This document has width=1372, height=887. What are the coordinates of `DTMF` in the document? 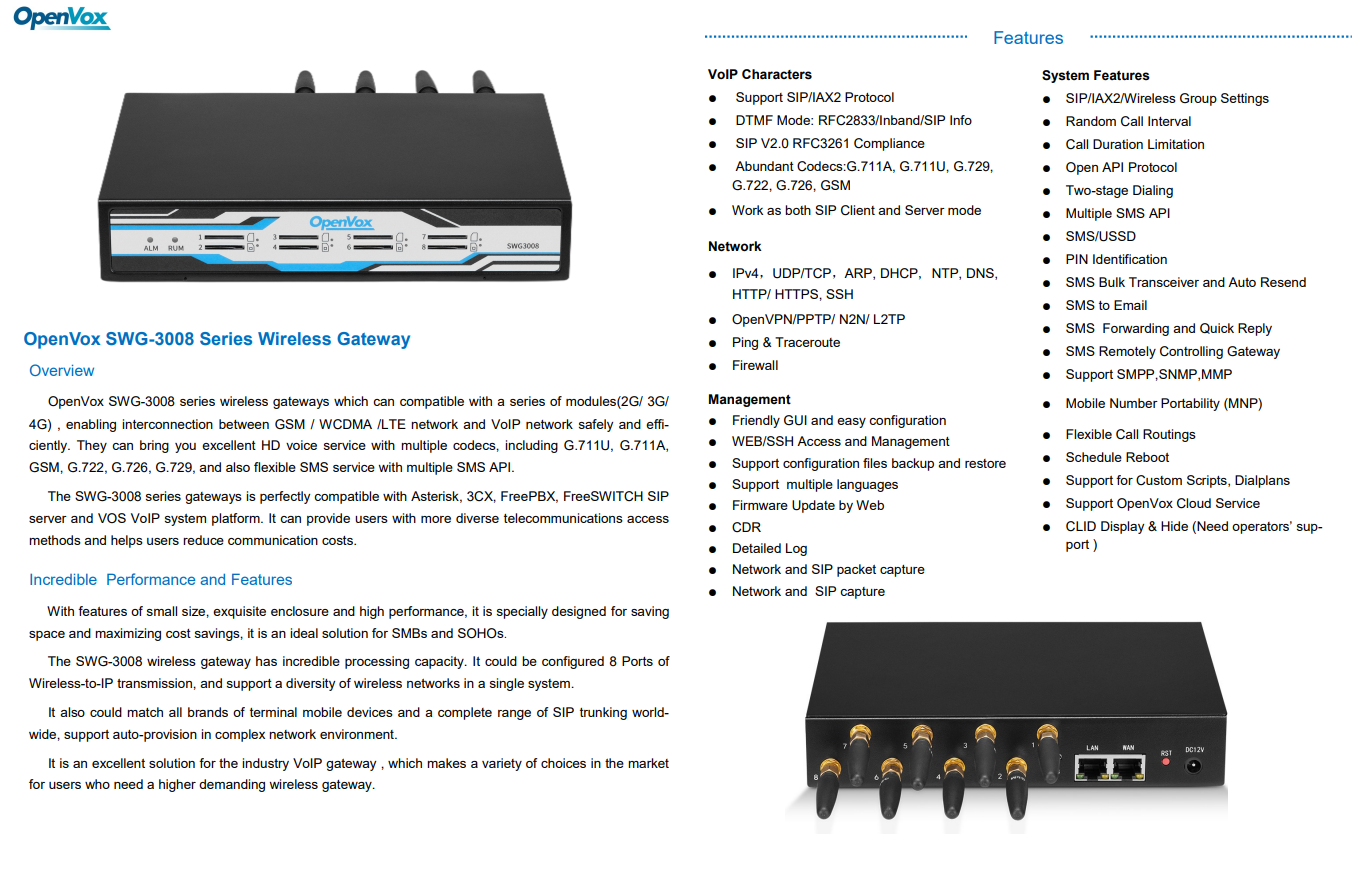 It's located at (754, 120).
